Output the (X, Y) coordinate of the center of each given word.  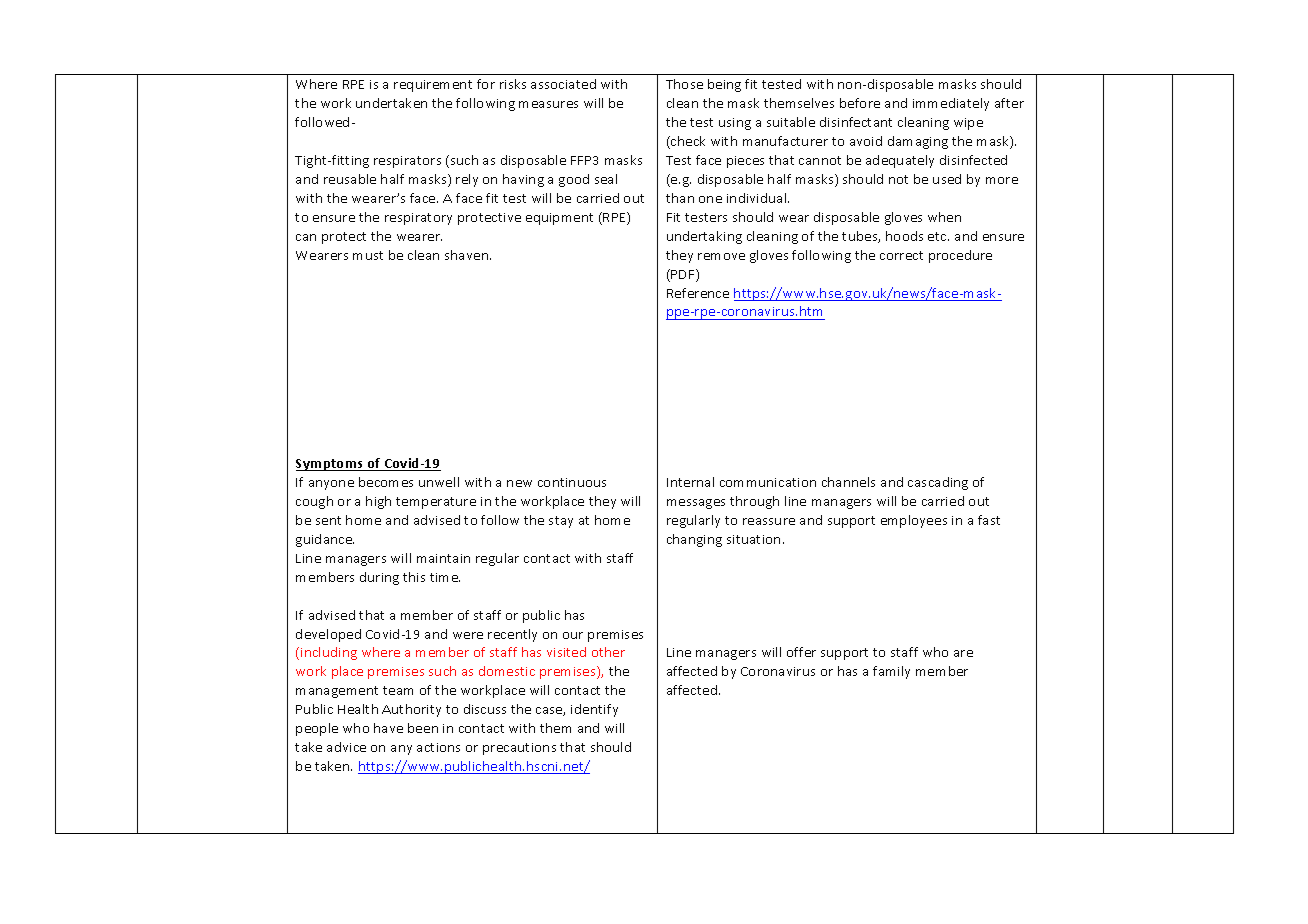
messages (696, 504)
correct (901, 255)
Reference (698, 293)
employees (914, 521)
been (423, 728)
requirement (433, 86)
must (368, 255)
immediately (951, 104)
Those (684, 84)
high (378, 502)
